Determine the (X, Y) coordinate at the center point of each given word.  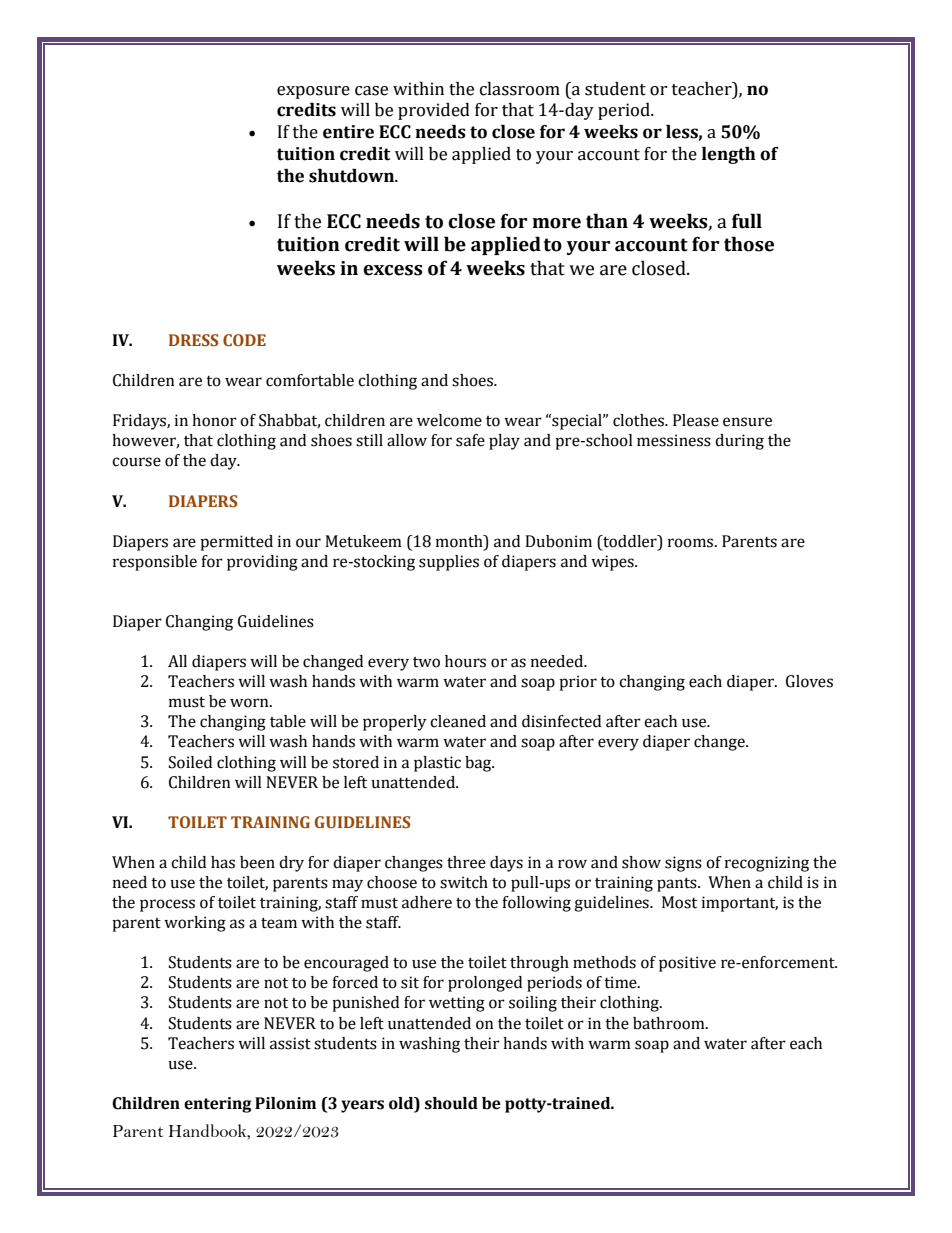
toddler (630, 541)
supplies (449, 563)
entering (218, 1105)
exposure (313, 92)
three (466, 862)
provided (434, 111)
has (223, 862)
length (729, 155)
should (451, 1103)
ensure (747, 422)
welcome (449, 420)
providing (262, 563)
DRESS (193, 340)
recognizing (767, 864)
